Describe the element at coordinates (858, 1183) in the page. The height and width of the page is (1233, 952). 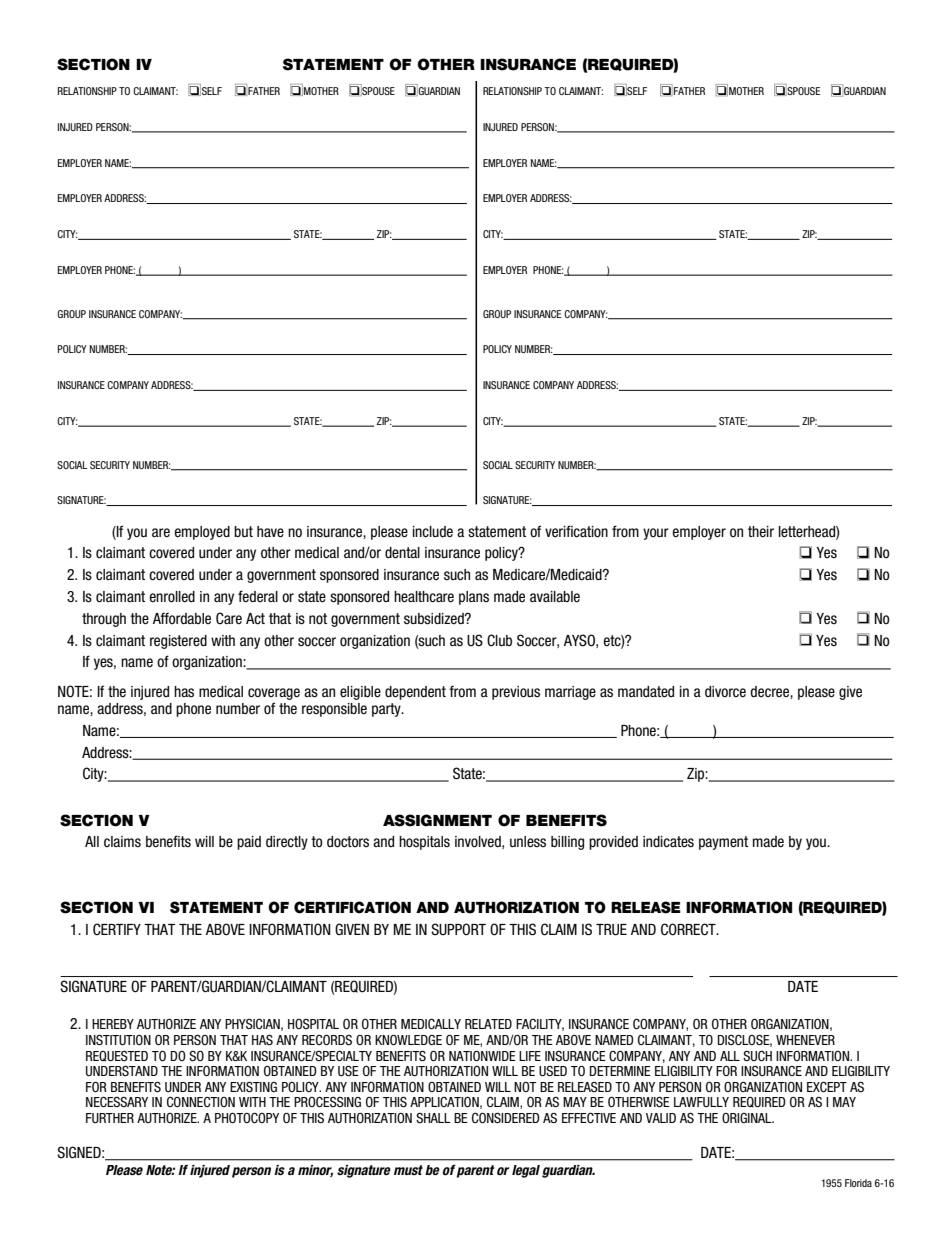
I see `Florida` at that location.
